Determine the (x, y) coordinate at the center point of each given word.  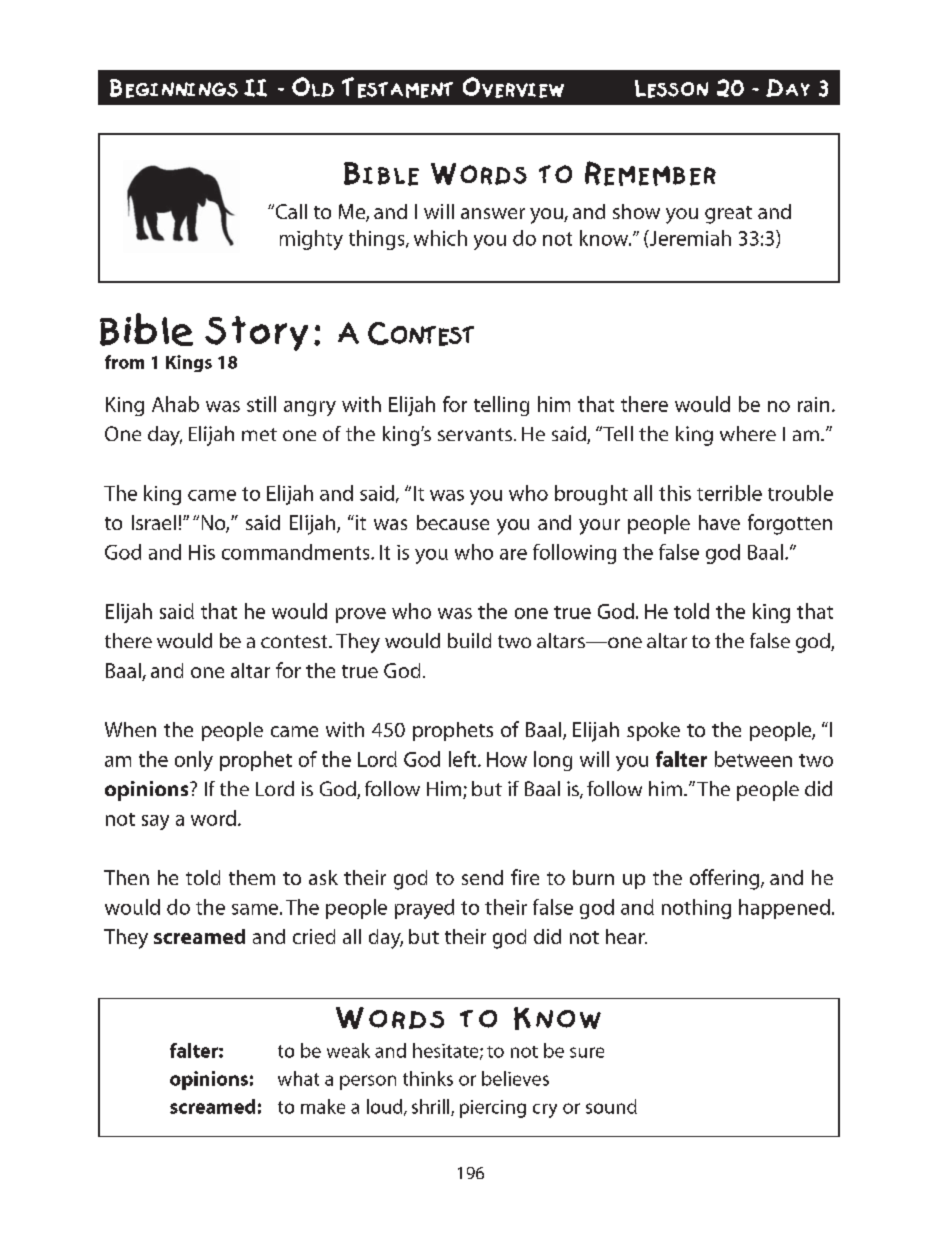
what (298, 1078)
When (130, 729)
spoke (653, 731)
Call (290, 211)
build (469, 640)
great (728, 215)
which (440, 238)
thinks (428, 1078)
